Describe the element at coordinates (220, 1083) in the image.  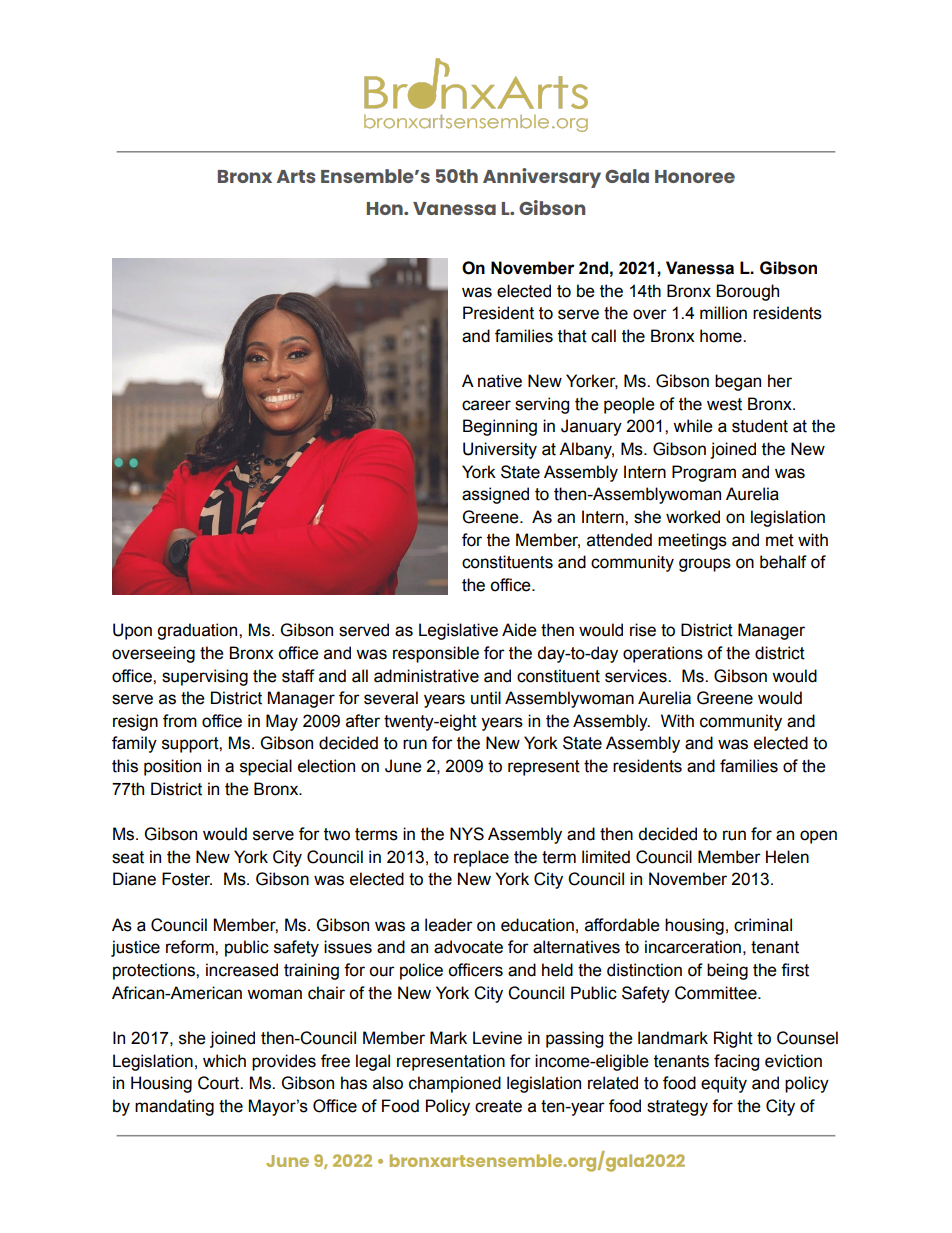
I see `Court` at that location.
